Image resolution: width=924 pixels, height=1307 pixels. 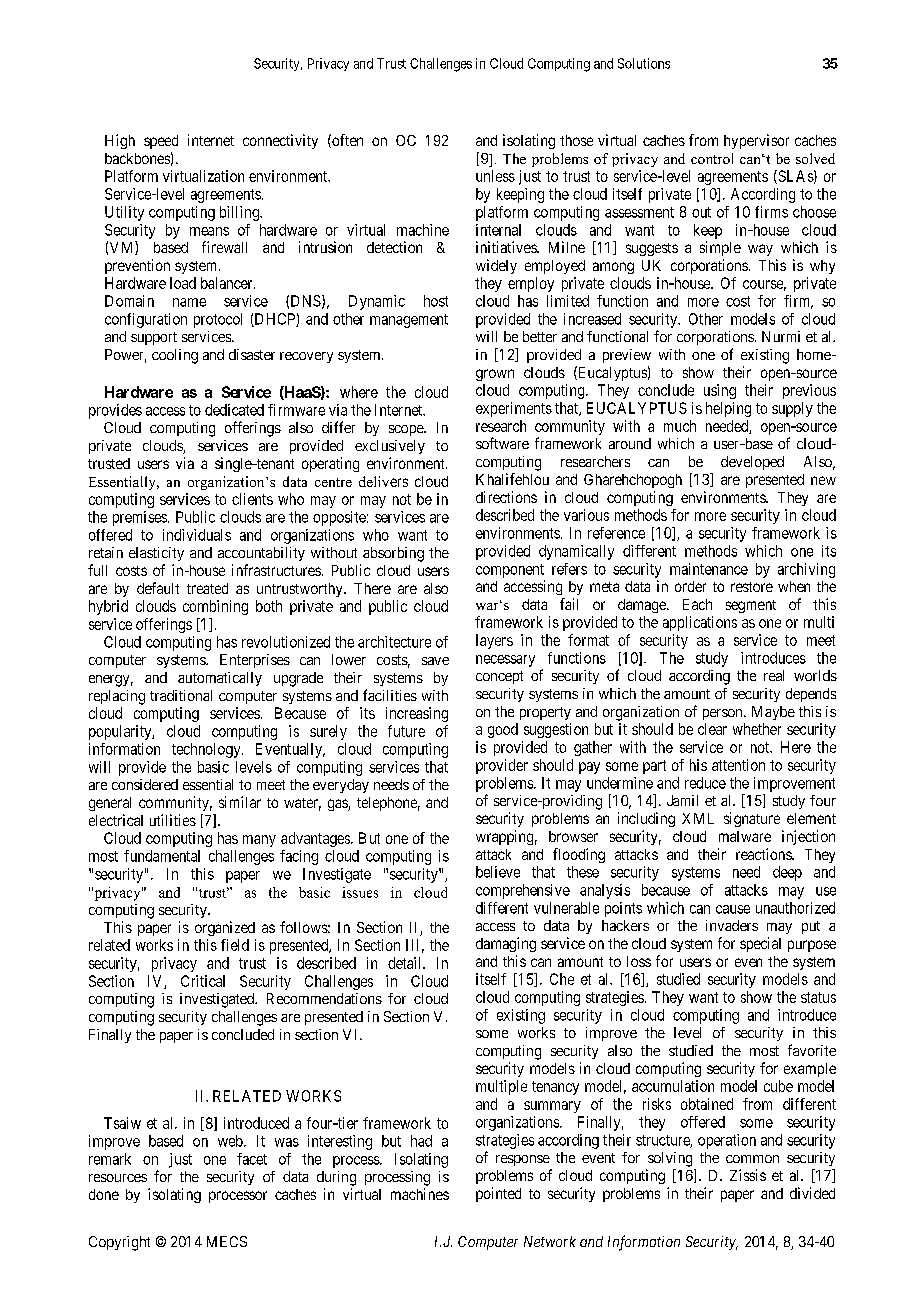 I want to click on hypervisor, so click(x=756, y=141).
